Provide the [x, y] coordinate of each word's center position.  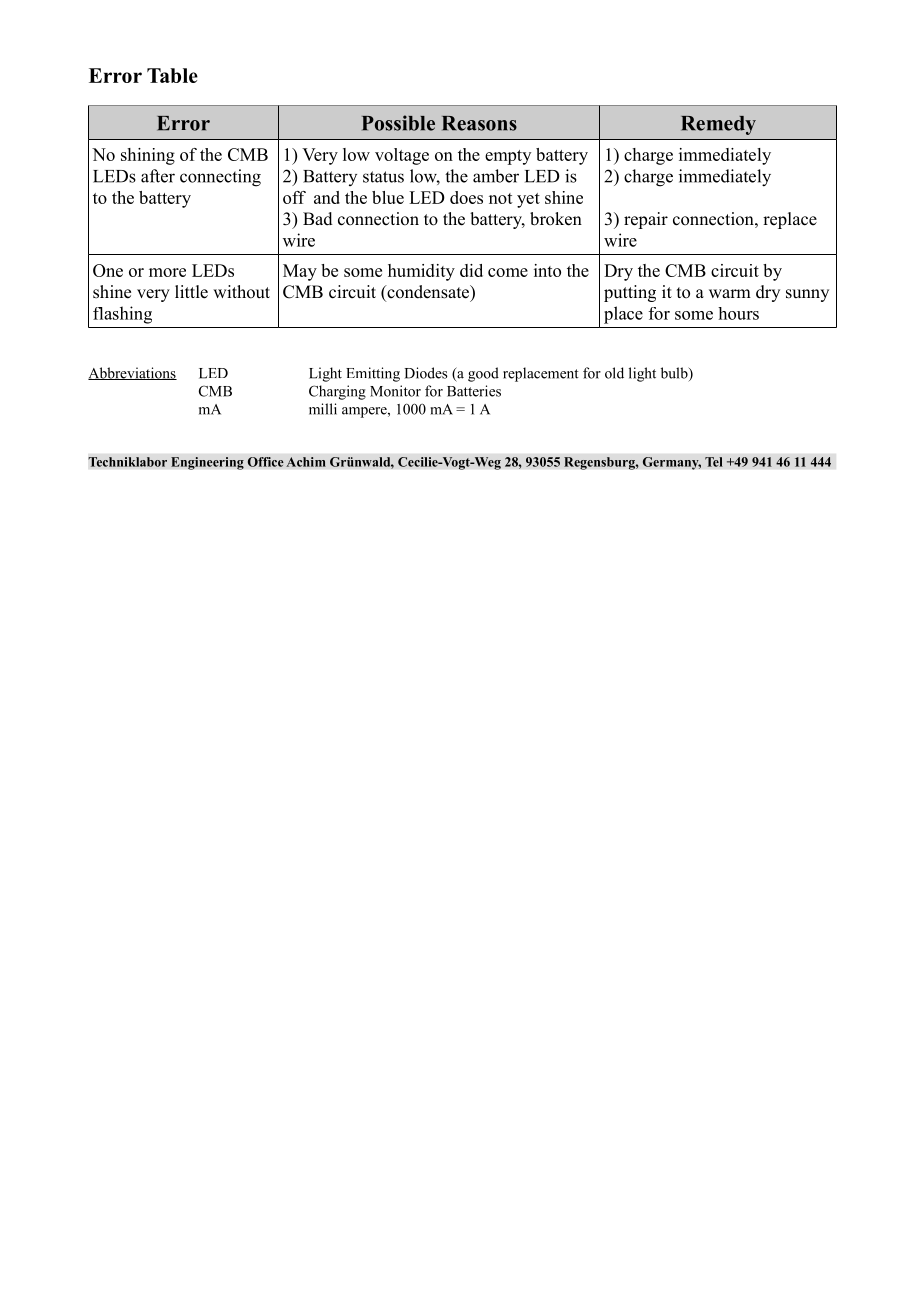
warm [730, 293]
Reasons [479, 123]
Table [172, 75]
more [167, 272]
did [471, 270]
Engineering [207, 463]
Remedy [718, 125]
